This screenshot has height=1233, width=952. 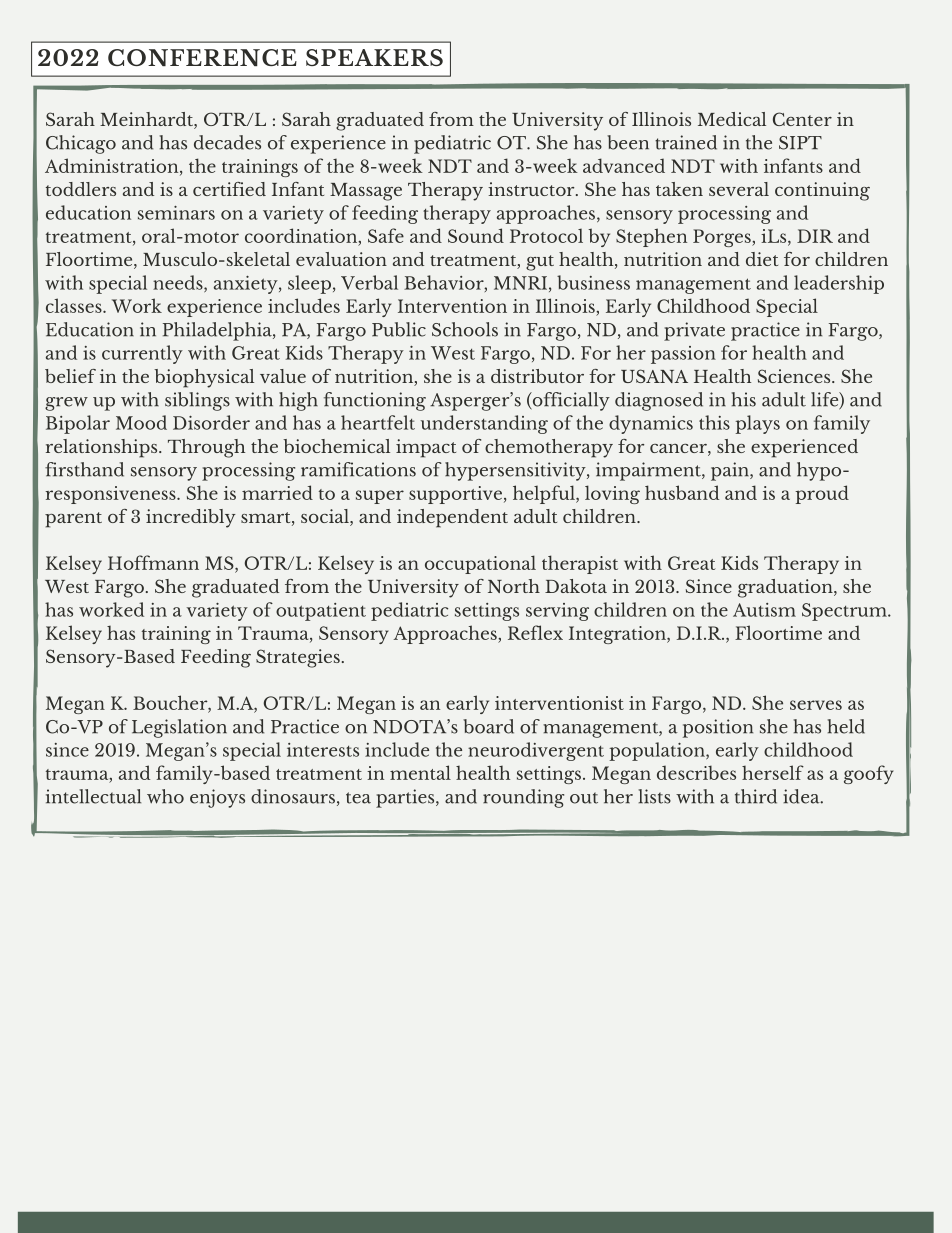 I want to click on SPEAKERS, so click(x=374, y=57).
